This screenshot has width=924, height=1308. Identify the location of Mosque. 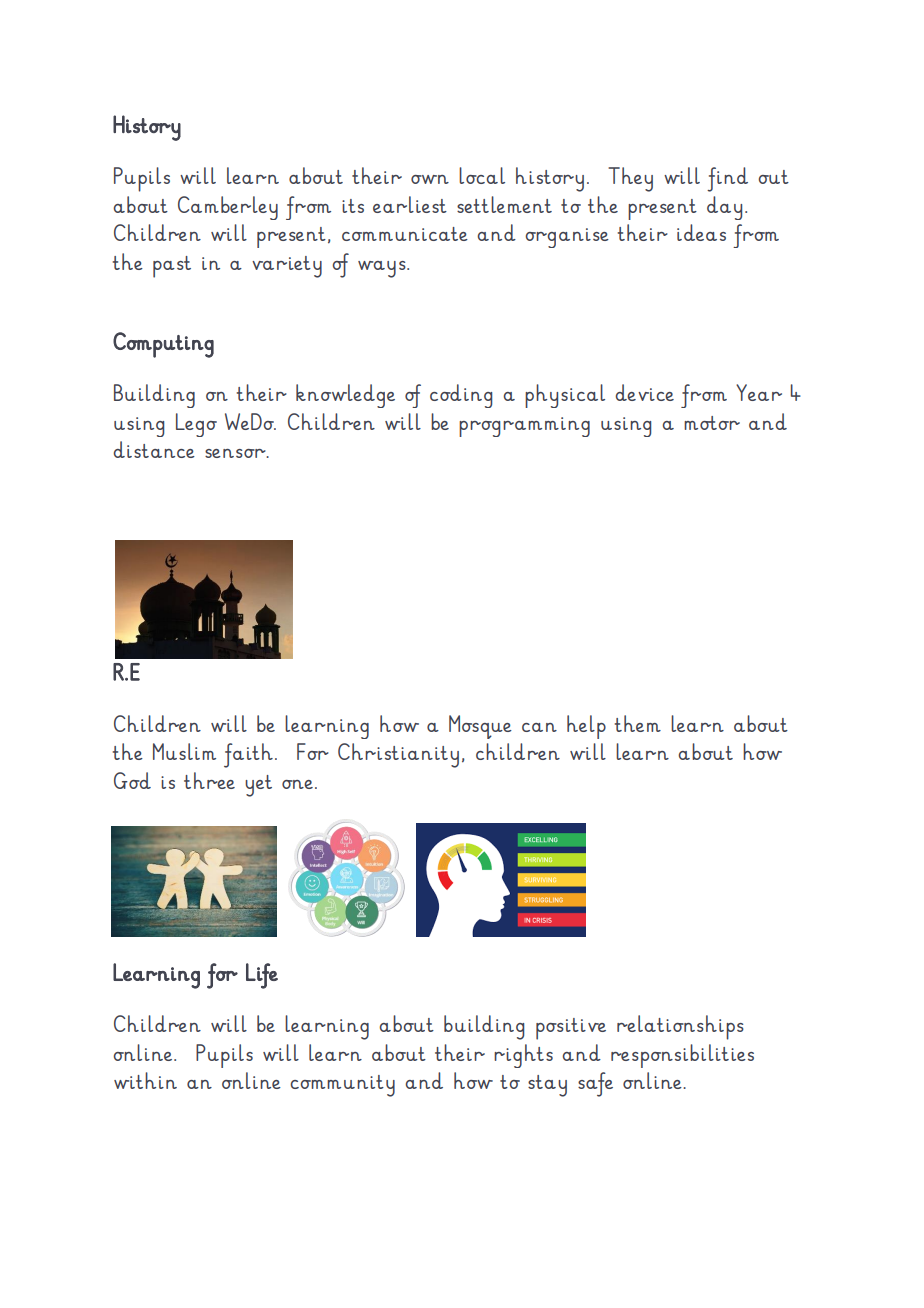
(480, 727).
